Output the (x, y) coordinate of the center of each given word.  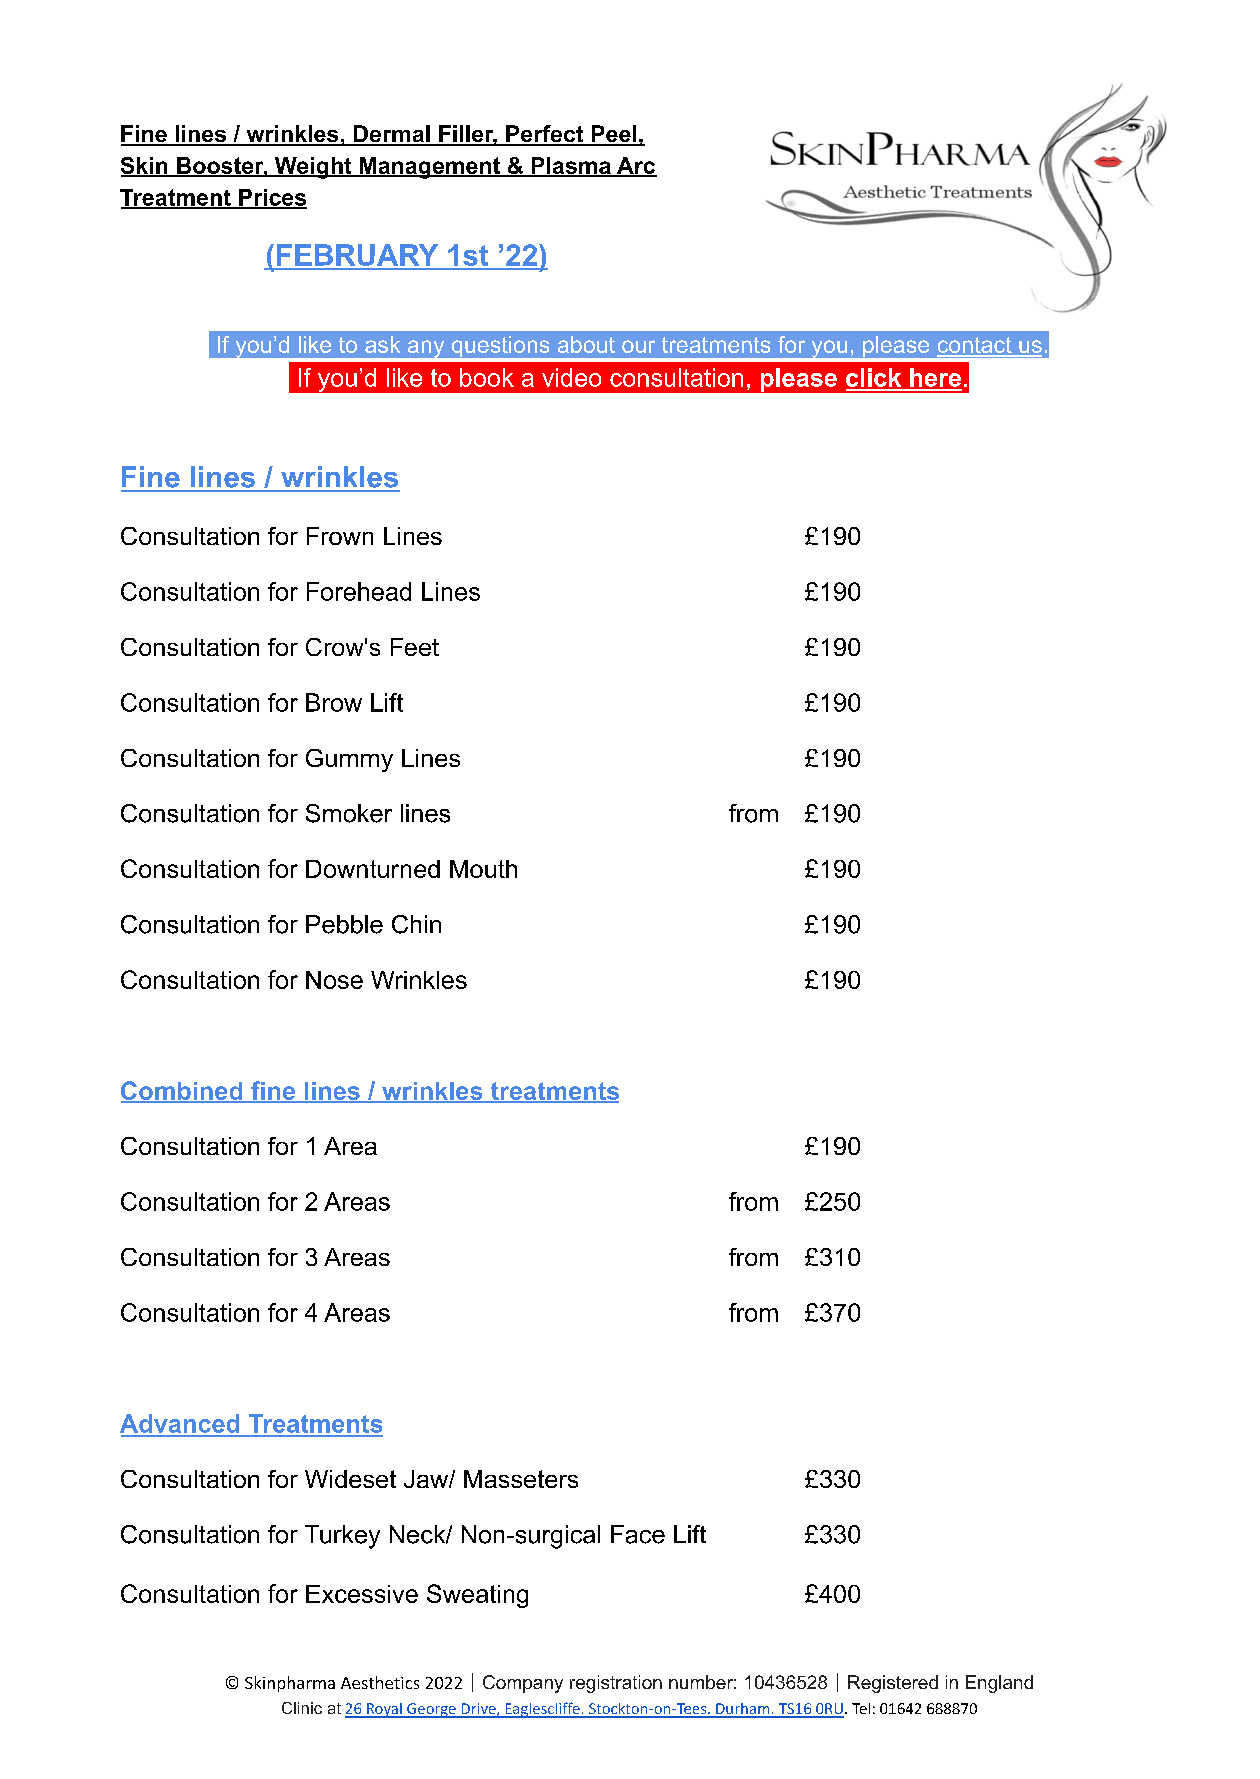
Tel (861, 1708)
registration (616, 1684)
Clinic (302, 1708)
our (638, 346)
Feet (415, 647)
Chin (416, 924)
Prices (272, 198)
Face (638, 1534)
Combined (183, 1091)
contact (975, 346)
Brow (334, 702)
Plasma (571, 167)
